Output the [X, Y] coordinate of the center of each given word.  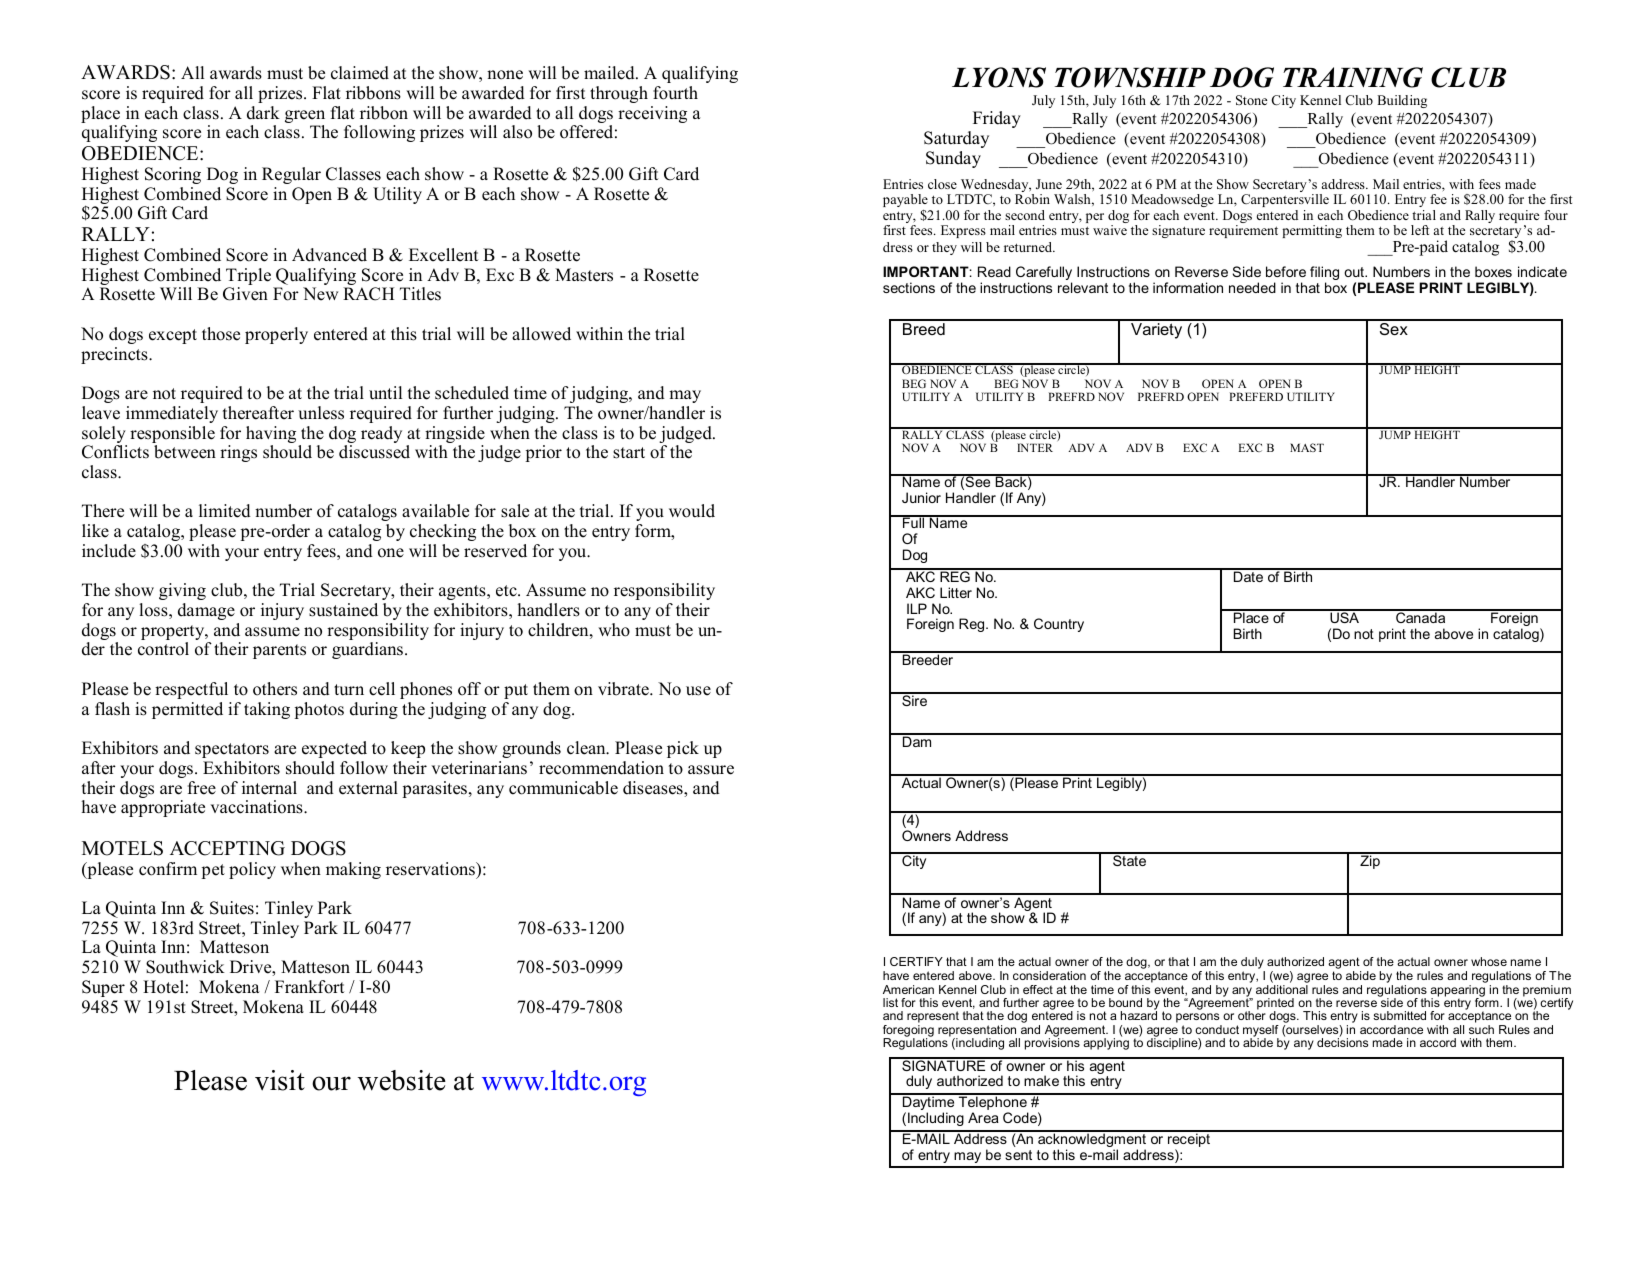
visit [280, 1080]
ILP [917, 608]
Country [1059, 625]
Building [1402, 101]
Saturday [956, 139]
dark [263, 113]
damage [206, 611]
